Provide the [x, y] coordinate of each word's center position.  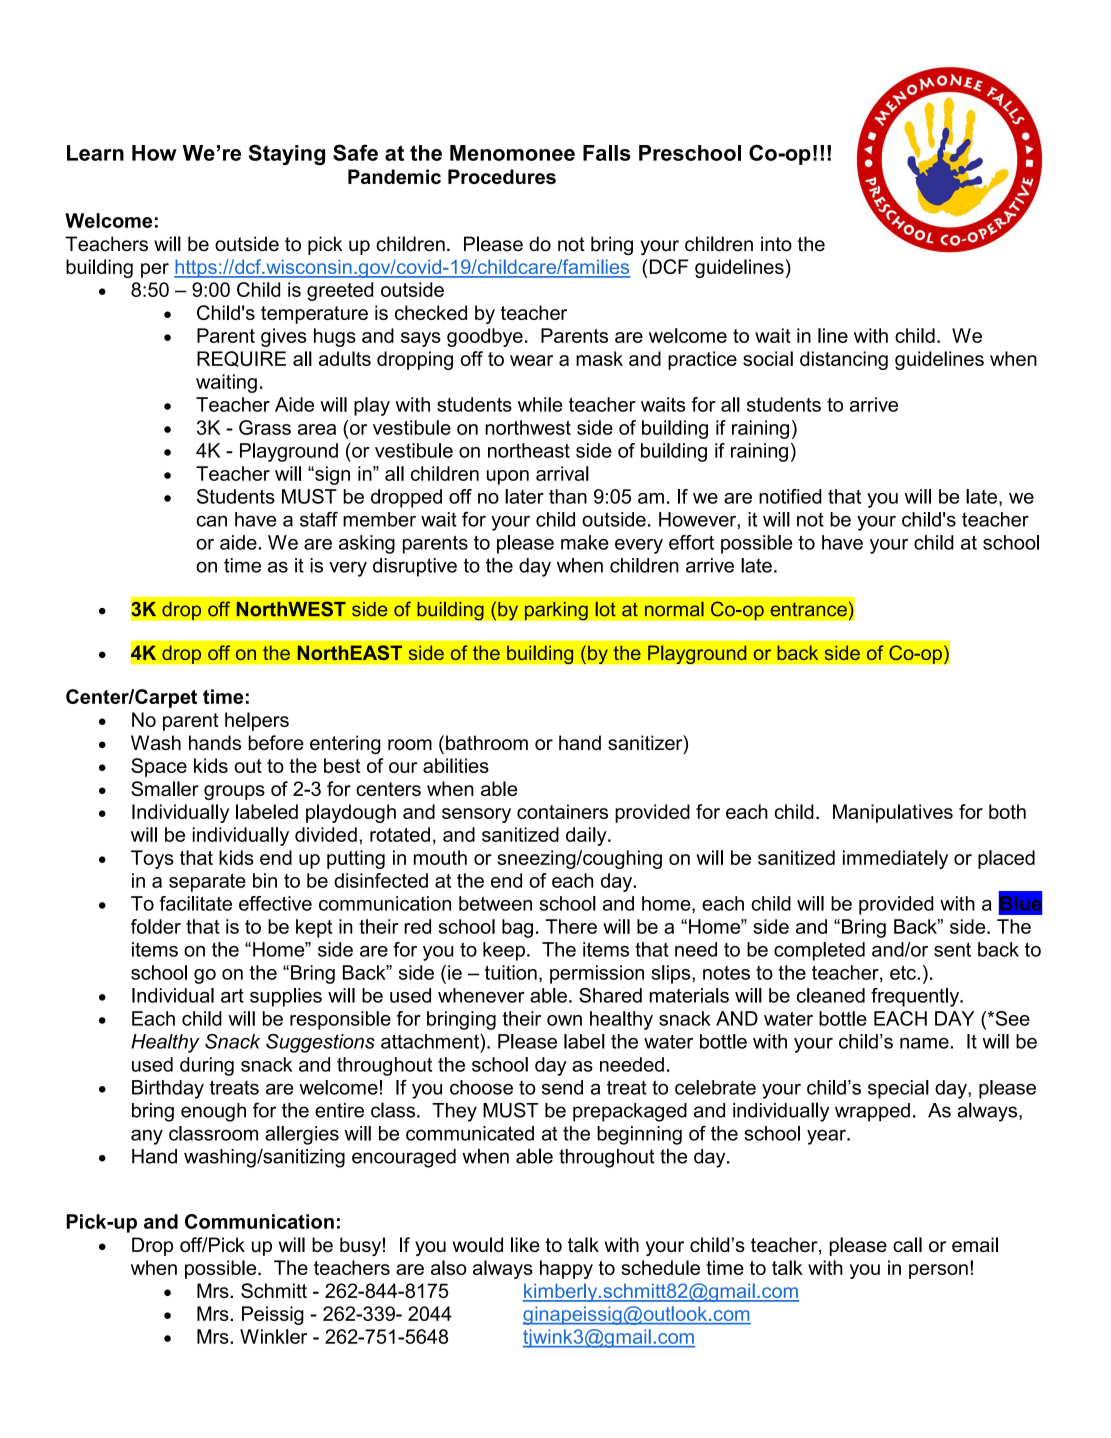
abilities [456, 765]
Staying [287, 154]
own [564, 1020]
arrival [562, 473]
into [776, 244]
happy [566, 1269]
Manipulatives [893, 813]
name [925, 1043]
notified [790, 496]
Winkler [273, 1336]
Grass [265, 427]
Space [159, 767]
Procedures [502, 176]
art [232, 995]
